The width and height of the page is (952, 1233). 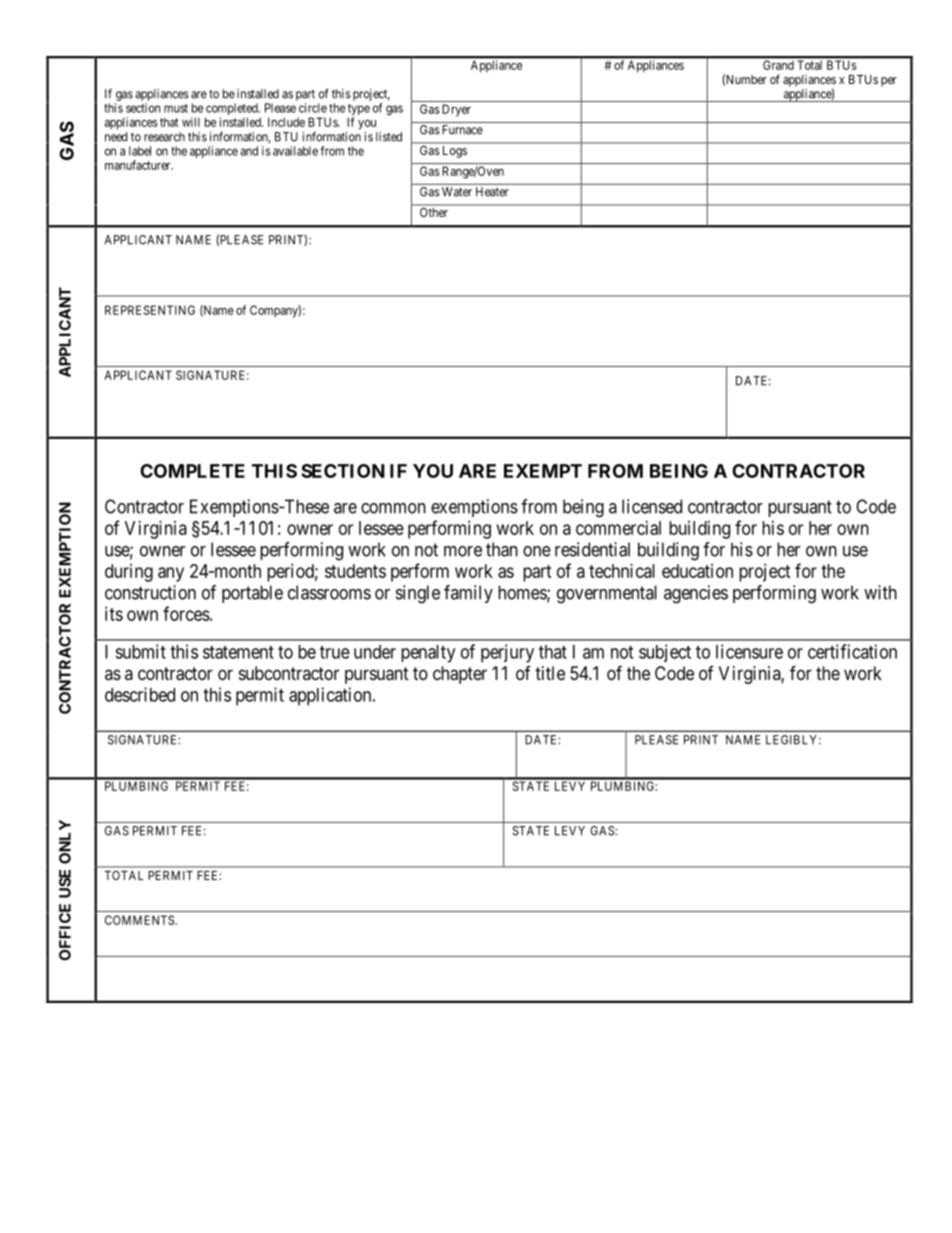 I want to click on chapter, so click(x=460, y=675).
